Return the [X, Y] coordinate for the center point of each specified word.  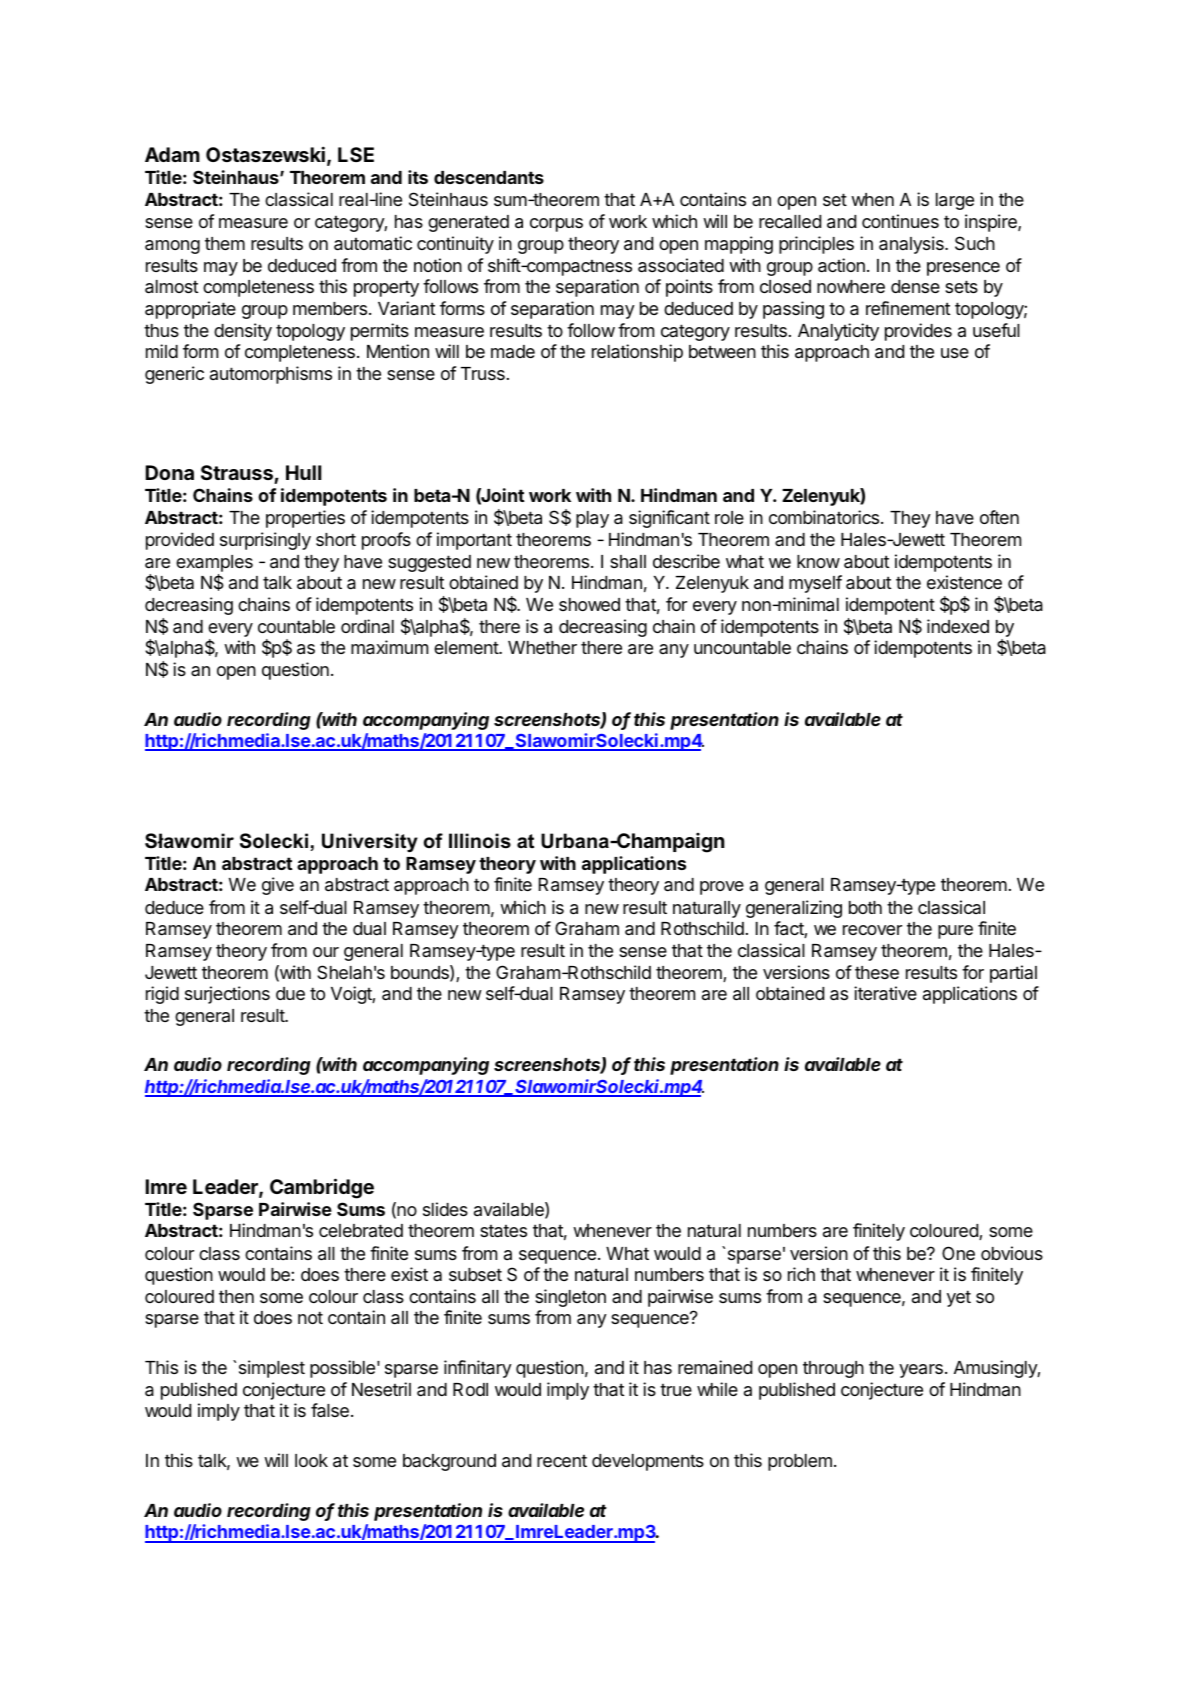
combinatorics [824, 517]
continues [900, 221]
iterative [885, 993]
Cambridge [322, 1188]
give [278, 886]
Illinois [480, 841]
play [592, 519]
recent [562, 1461]
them [225, 243]
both [865, 907]
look [311, 1460]
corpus [556, 225]
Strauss [237, 472]
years [921, 1371]
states [503, 1231]
